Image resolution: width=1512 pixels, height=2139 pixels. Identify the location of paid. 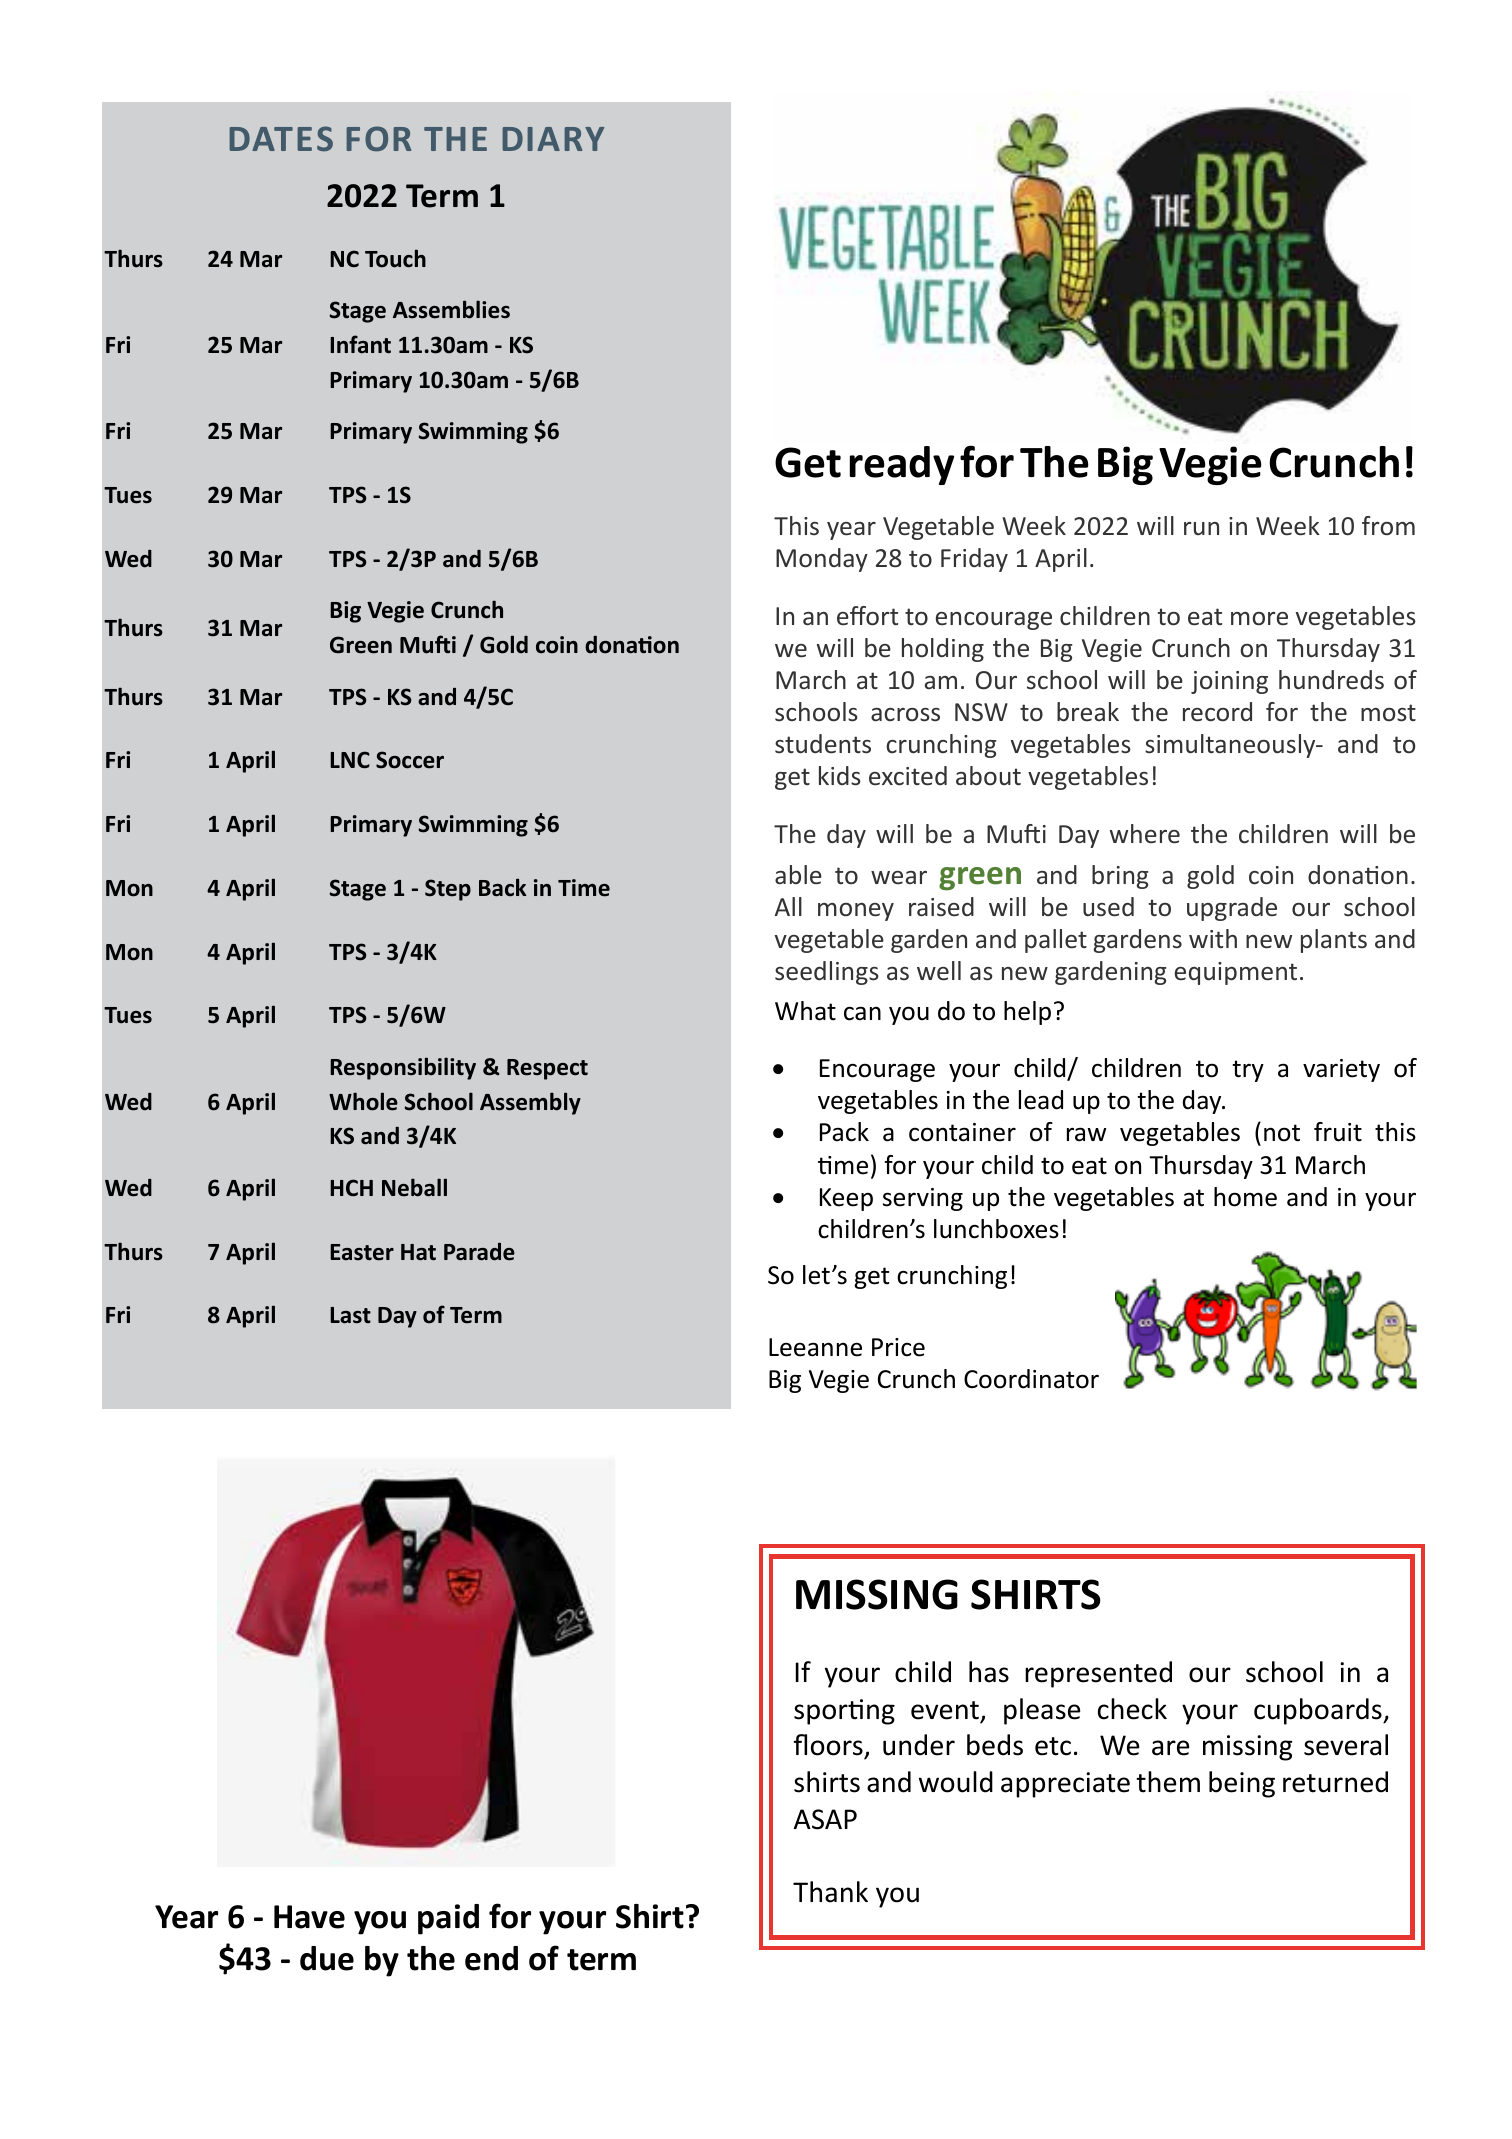
(448, 1919).
